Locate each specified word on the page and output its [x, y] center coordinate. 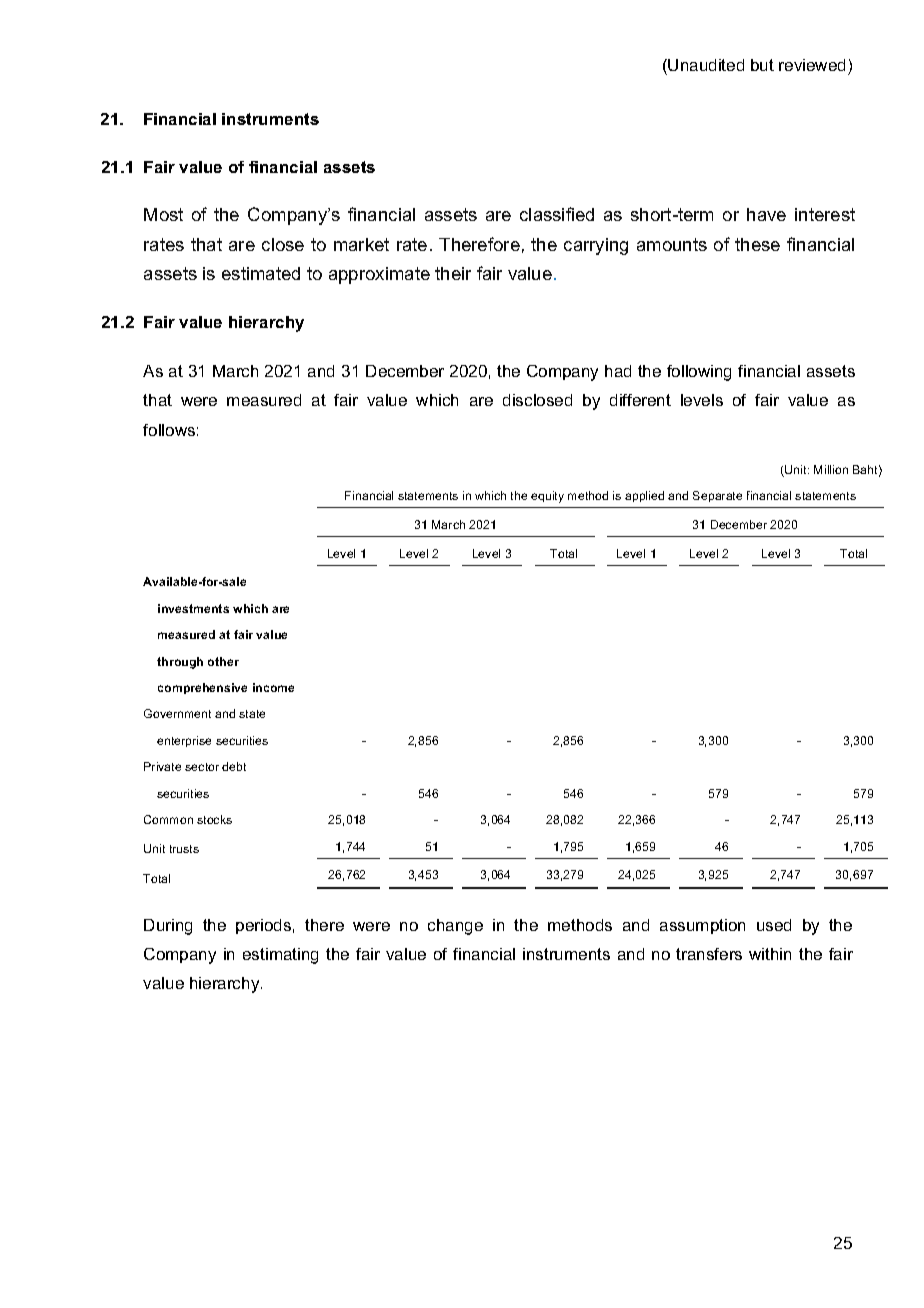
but [762, 65]
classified [557, 214]
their [453, 273]
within [770, 954]
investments [193, 608]
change [455, 927]
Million [831, 469]
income [273, 687]
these [757, 244]
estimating [280, 956]
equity [547, 497]
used [774, 925]
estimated [261, 273]
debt [234, 766]
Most [163, 214]
